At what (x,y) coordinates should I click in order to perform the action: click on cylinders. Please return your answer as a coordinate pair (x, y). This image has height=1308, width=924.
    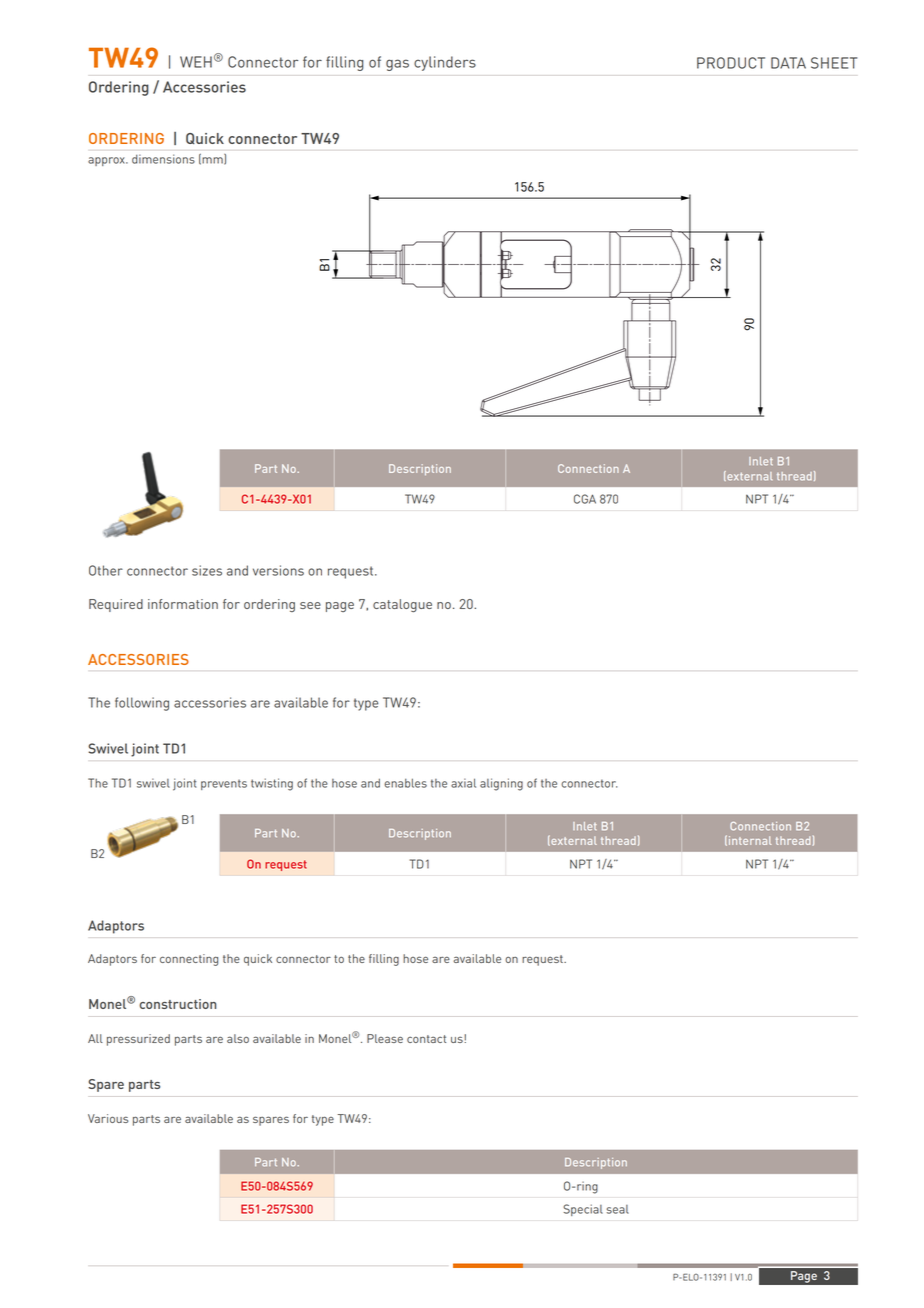
    Looking at the image, I should click on (445, 63).
